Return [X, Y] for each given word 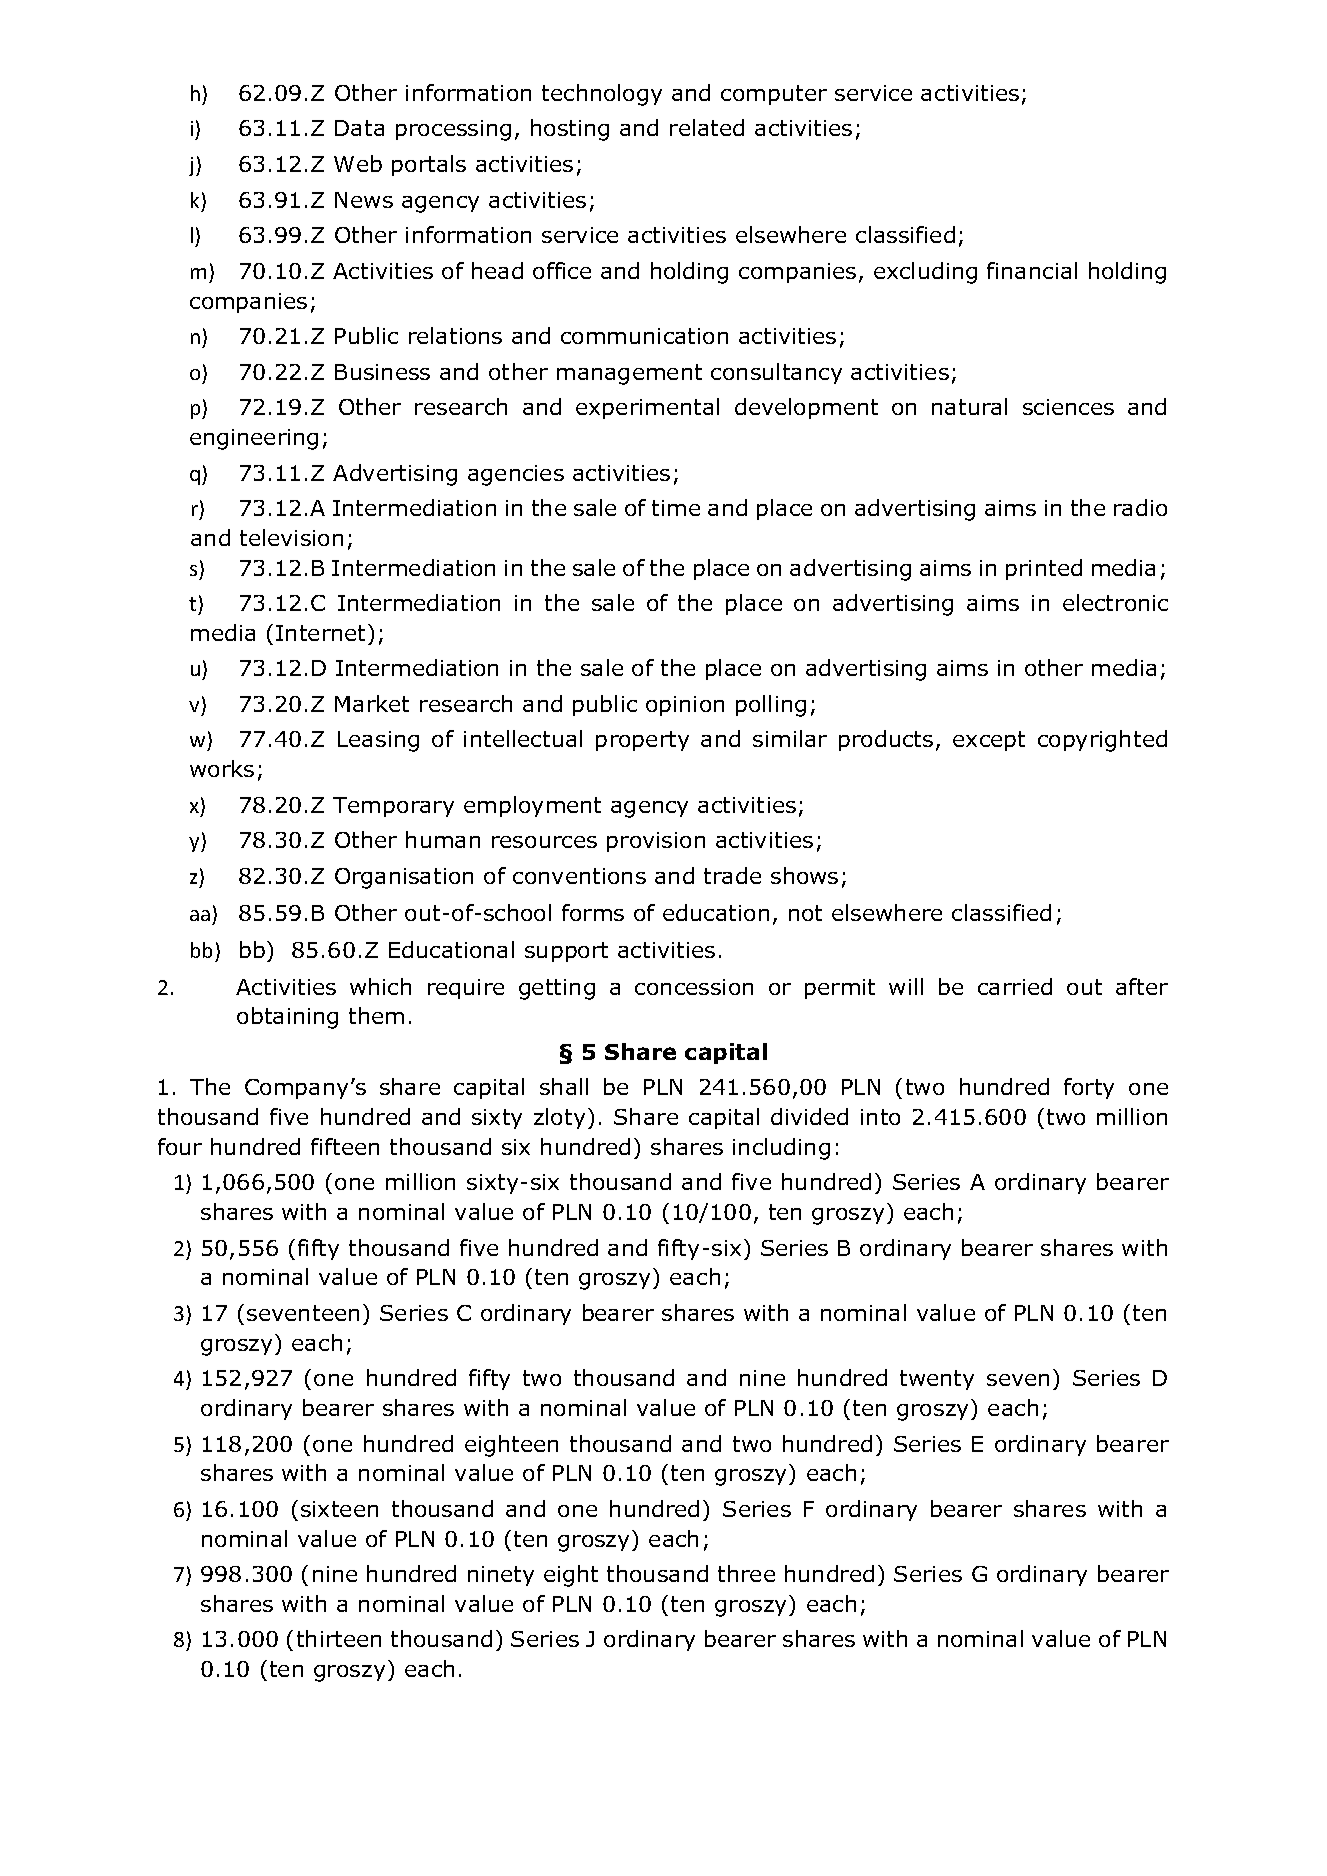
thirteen [339, 1638]
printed [1044, 569]
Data [359, 128]
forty [1089, 1088]
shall [564, 1086]
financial [1032, 270]
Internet [322, 632]
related [707, 127]
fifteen [345, 1146]
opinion [685, 706]
